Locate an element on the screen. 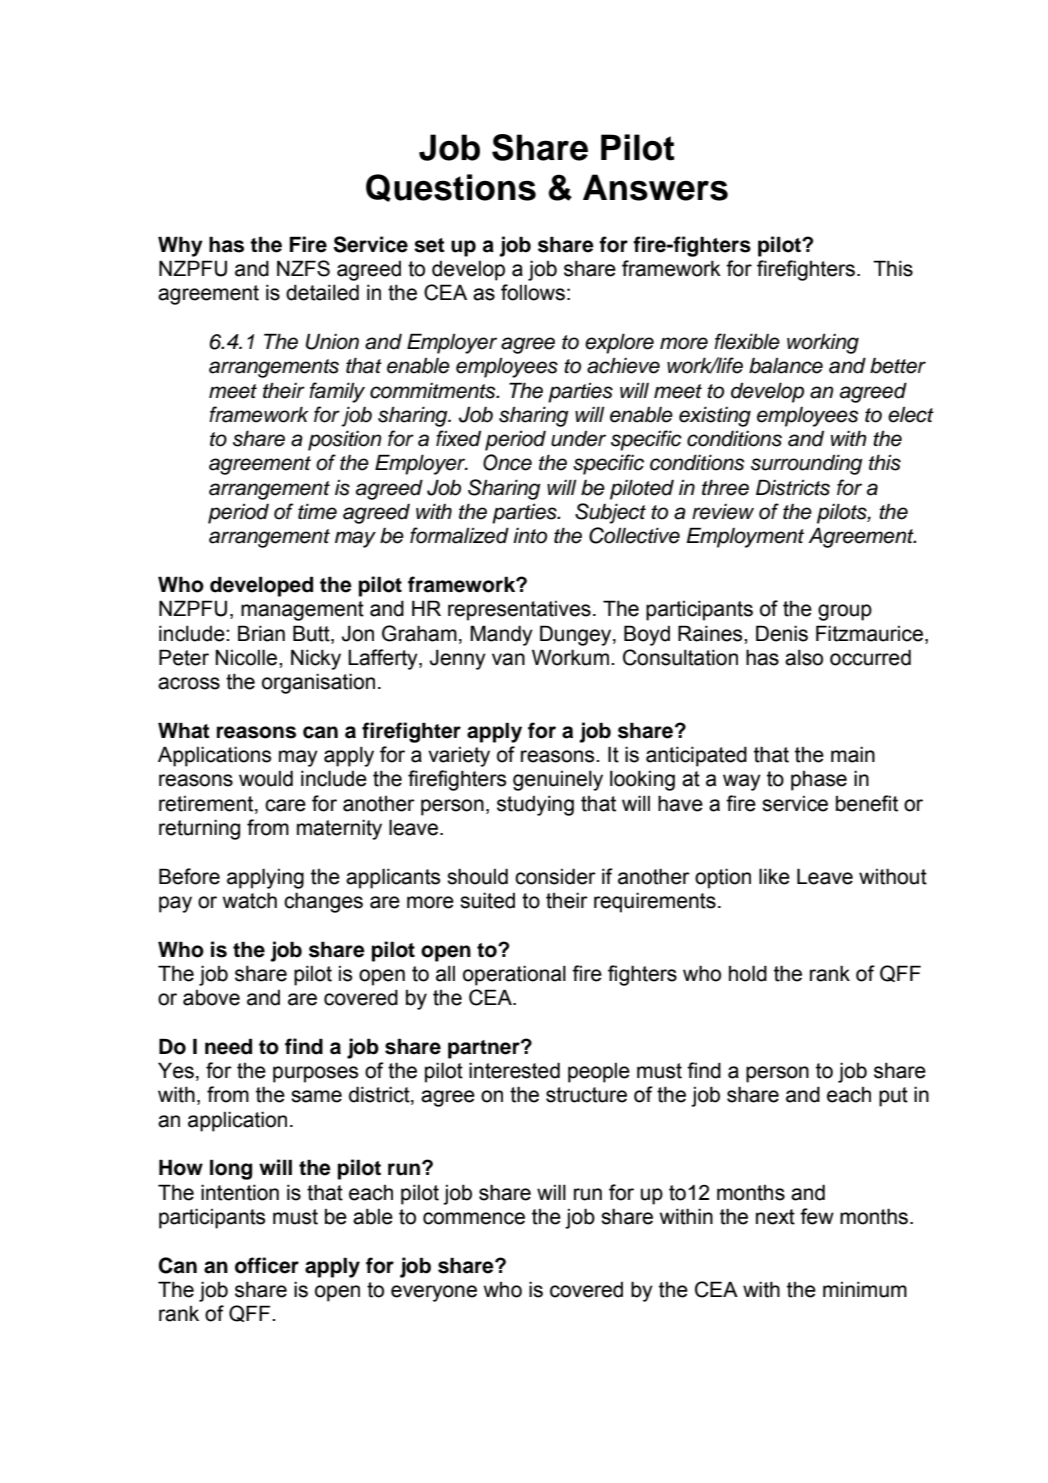  operational is located at coordinates (514, 975).
